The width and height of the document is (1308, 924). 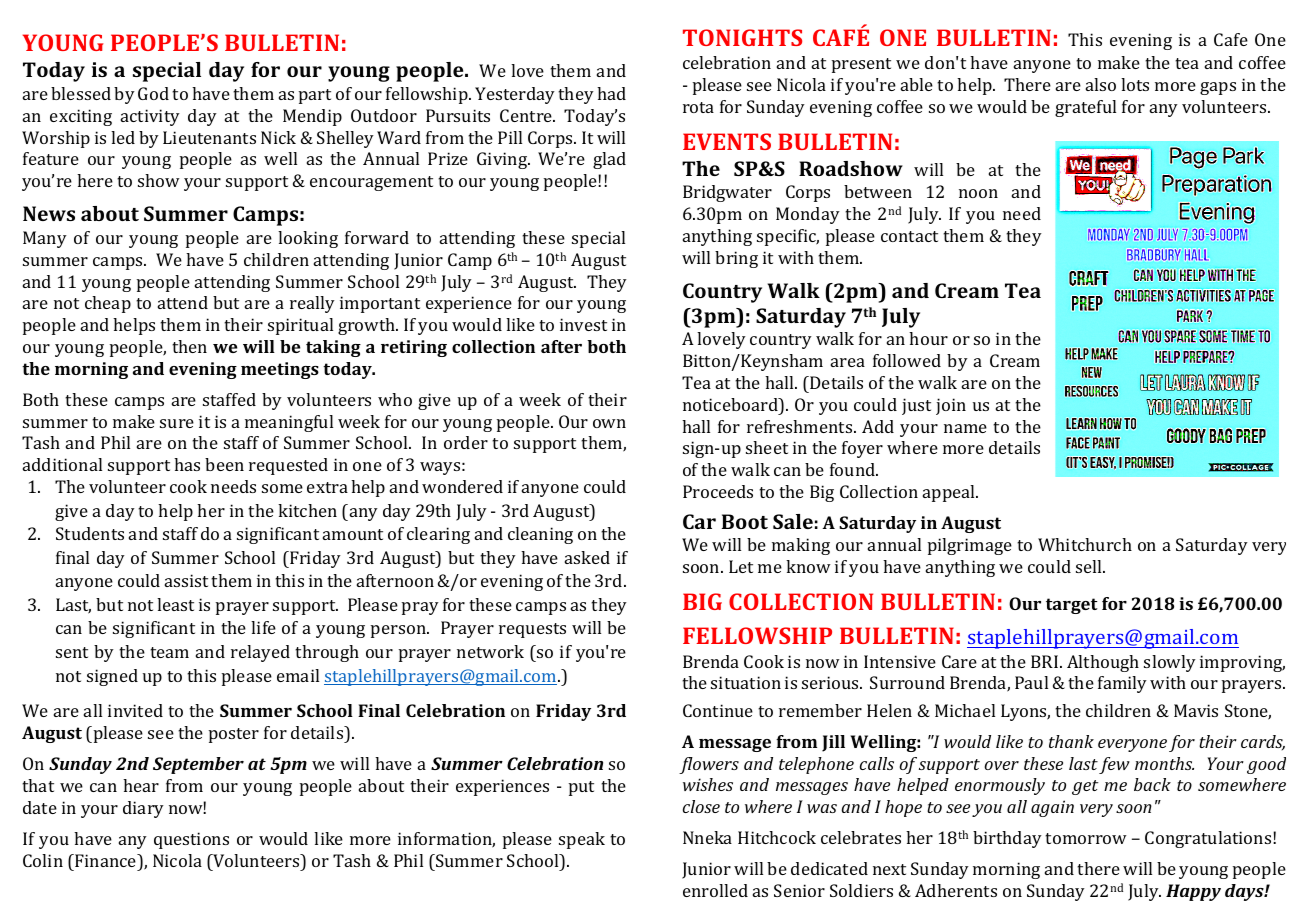 What do you see at coordinates (153, 93) in the document?
I see `God` at bounding box center [153, 93].
